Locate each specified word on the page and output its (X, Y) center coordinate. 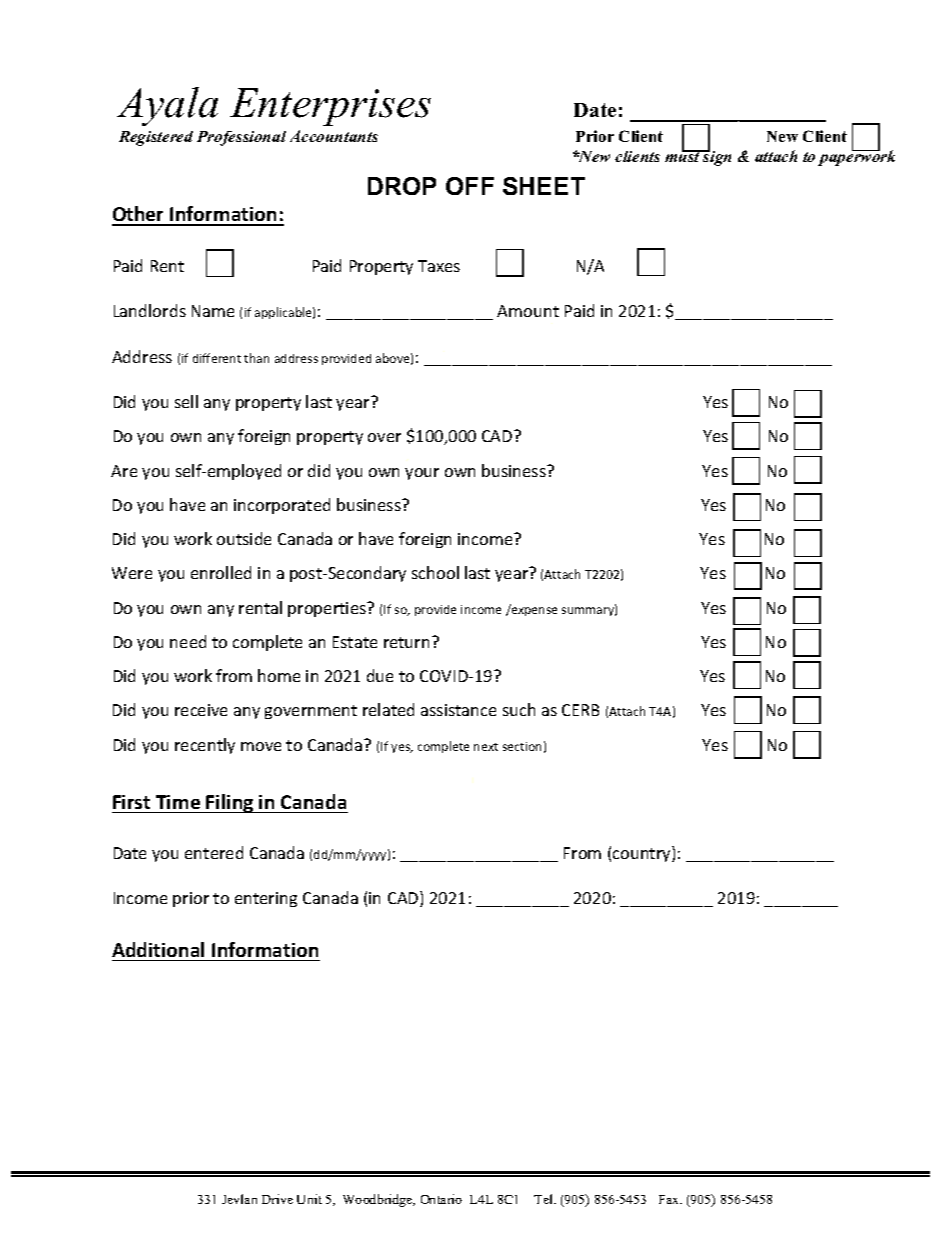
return (406, 642)
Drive (277, 1199)
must (684, 156)
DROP (402, 186)
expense (533, 610)
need (188, 641)
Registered (156, 138)
